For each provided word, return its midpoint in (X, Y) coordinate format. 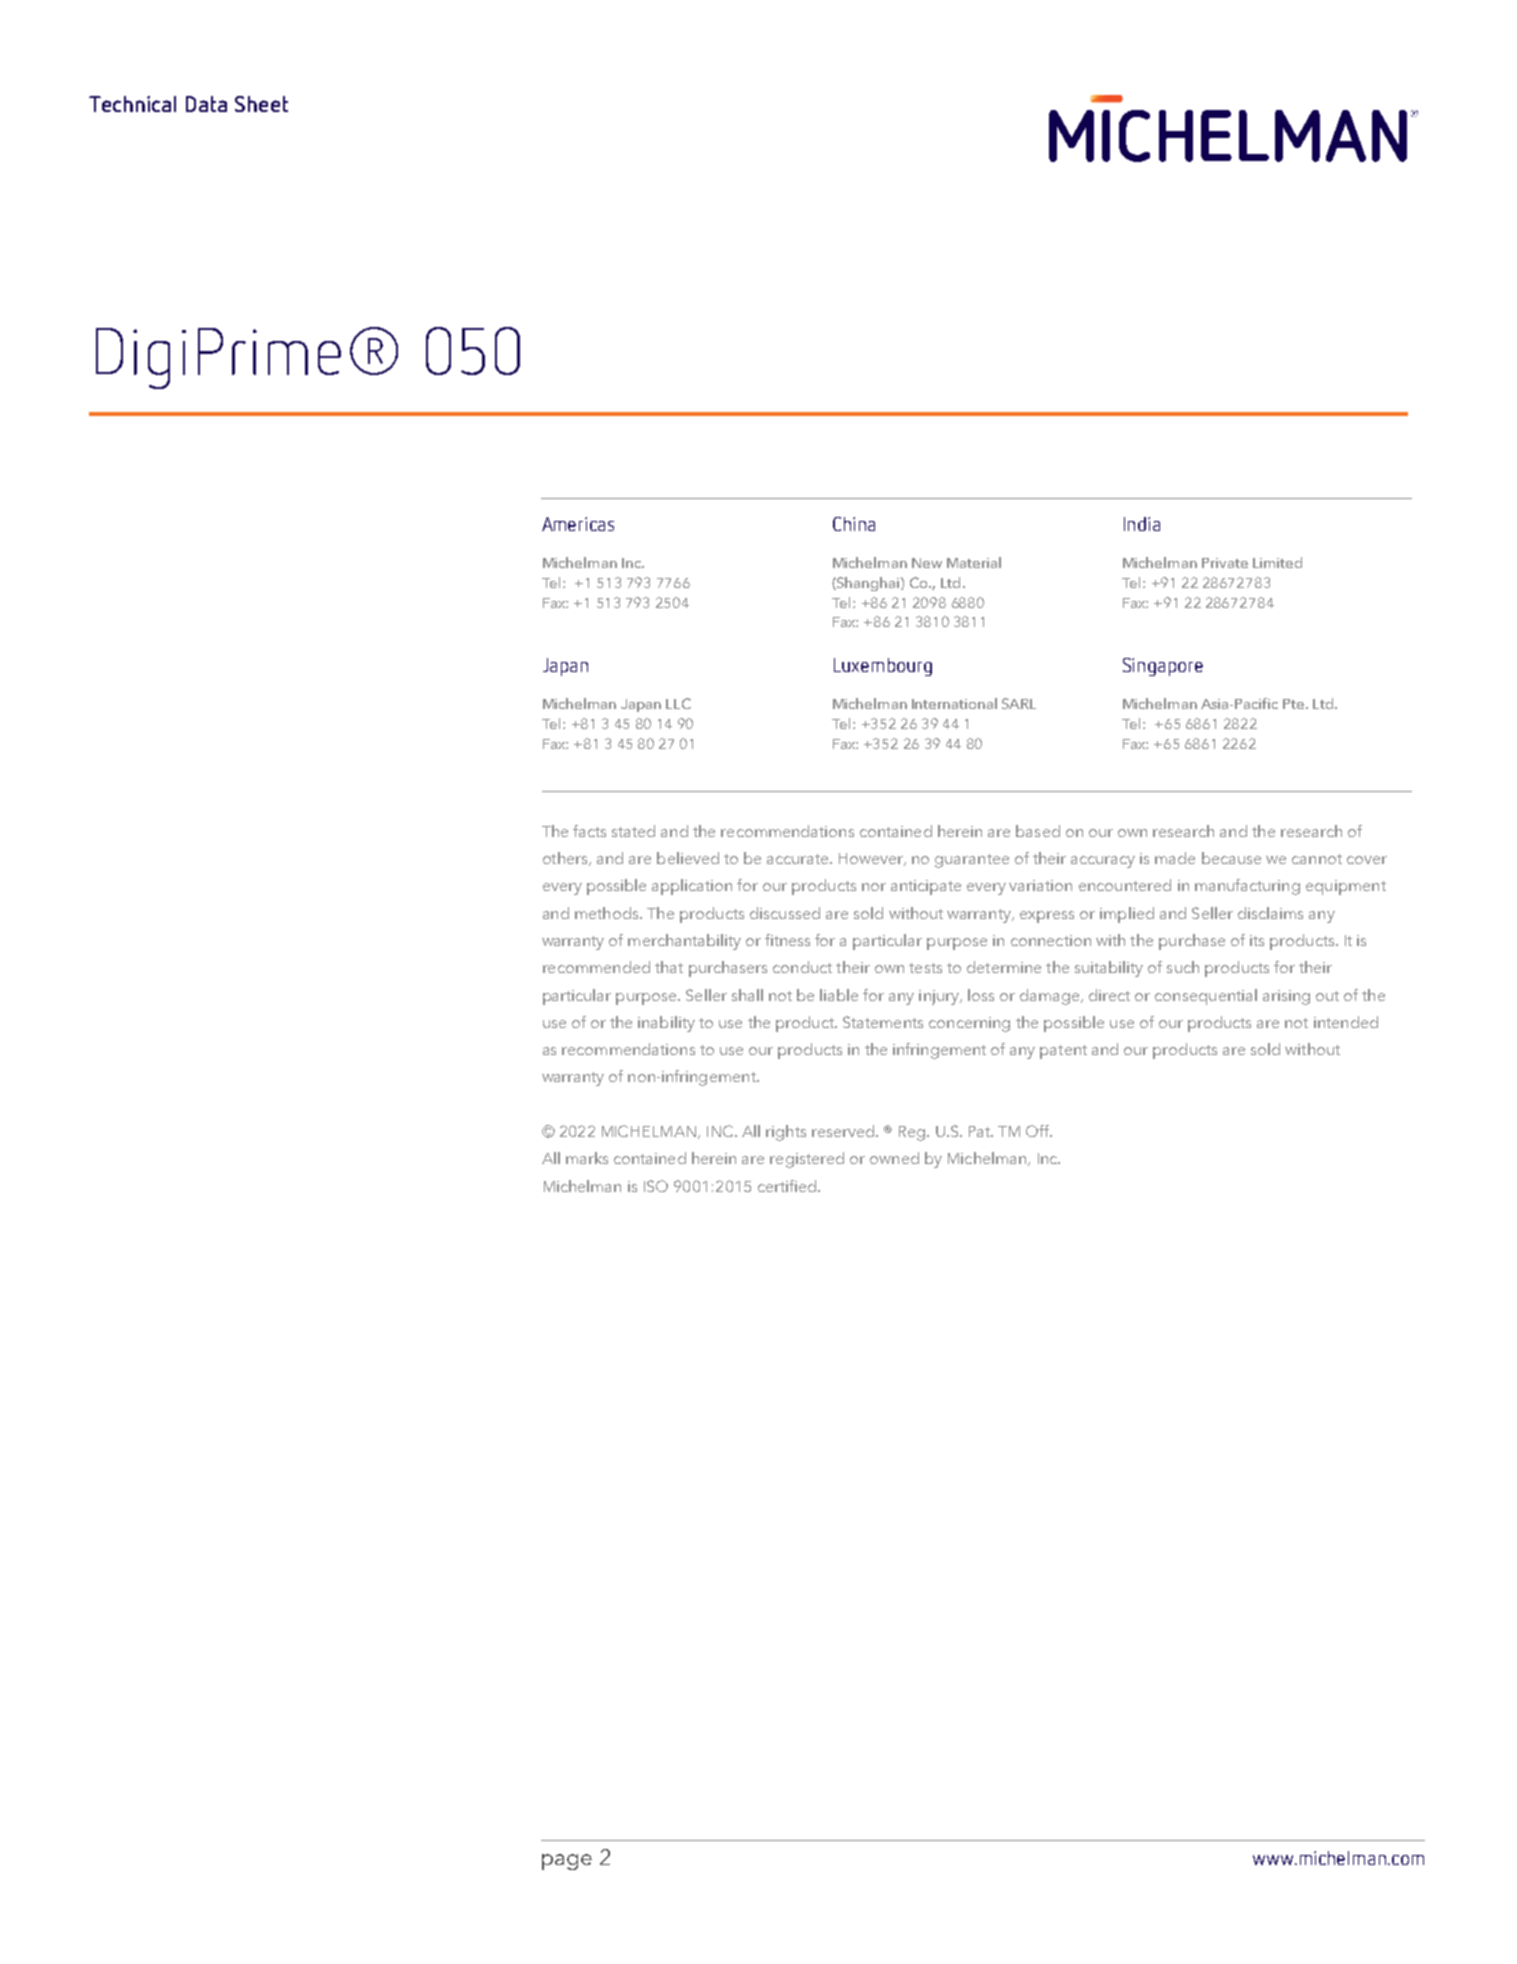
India (1142, 524)
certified (787, 1186)
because (1231, 858)
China (854, 524)
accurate (799, 859)
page (567, 1862)
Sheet (261, 104)
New (927, 563)
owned (894, 1158)
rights (786, 1133)
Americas (578, 524)
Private (1225, 563)
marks (587, 1158)
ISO (656, 1186)
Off (1039, 1131)
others (566, 859)
